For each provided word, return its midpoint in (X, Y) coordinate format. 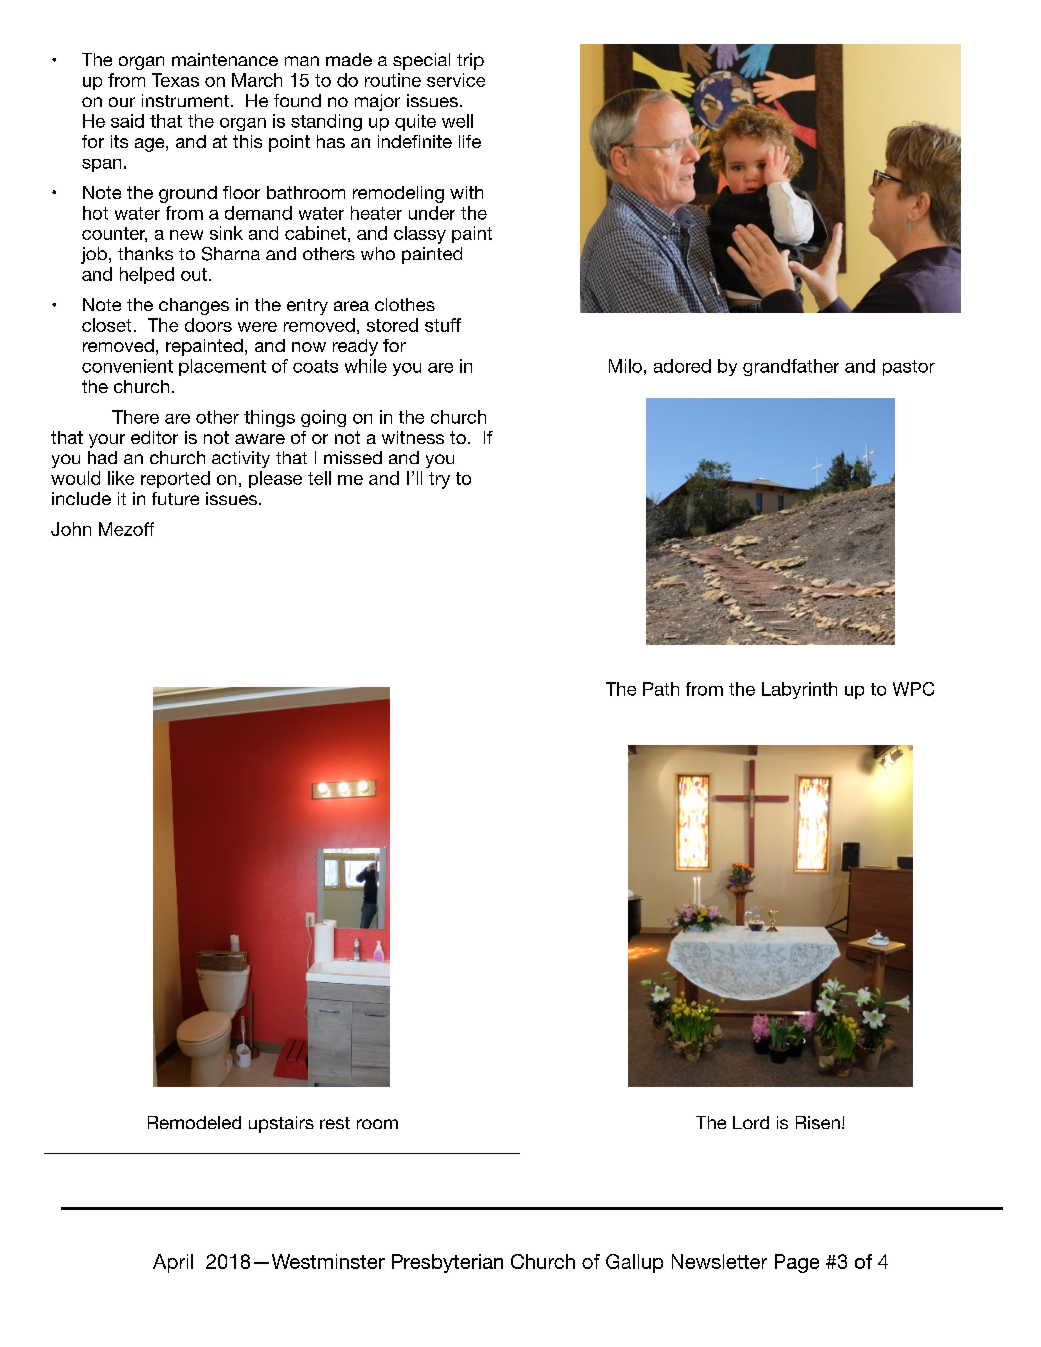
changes (194, 306)
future (175, 498)
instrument (185, 100)
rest (335, 1123)
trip (470, 61)
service (456, 80)
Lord (751, 1122)
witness (413, 437)
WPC (913, 689)
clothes (405, 304)
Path (661, 689)
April (173, 1263)
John (71, 529)
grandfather (791, 367)
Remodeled (194, 1122)
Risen (818, 1122)
